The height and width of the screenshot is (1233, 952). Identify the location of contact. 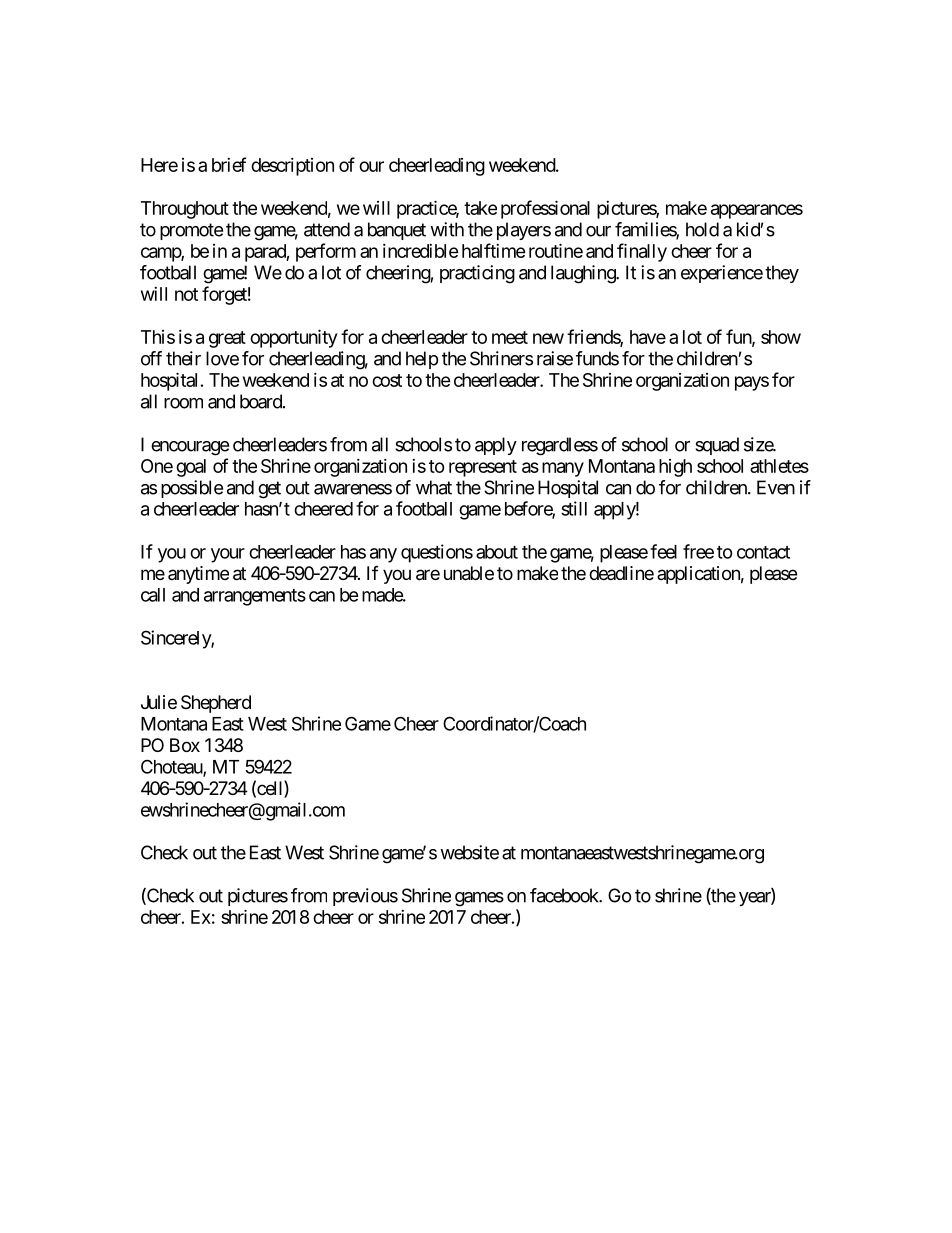
(763, 552).
